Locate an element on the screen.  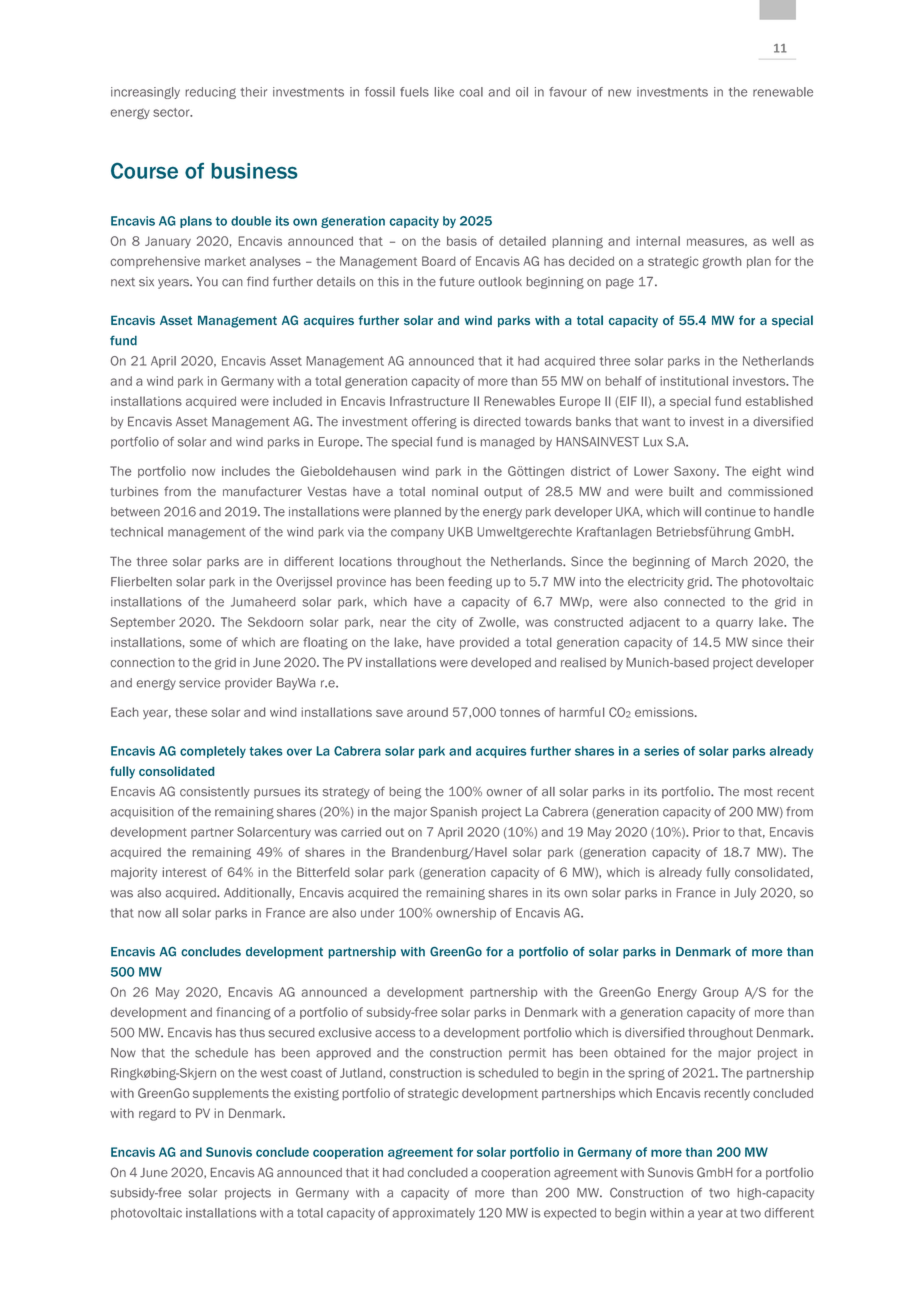
approximately is located at coordinates (433, 1214).
